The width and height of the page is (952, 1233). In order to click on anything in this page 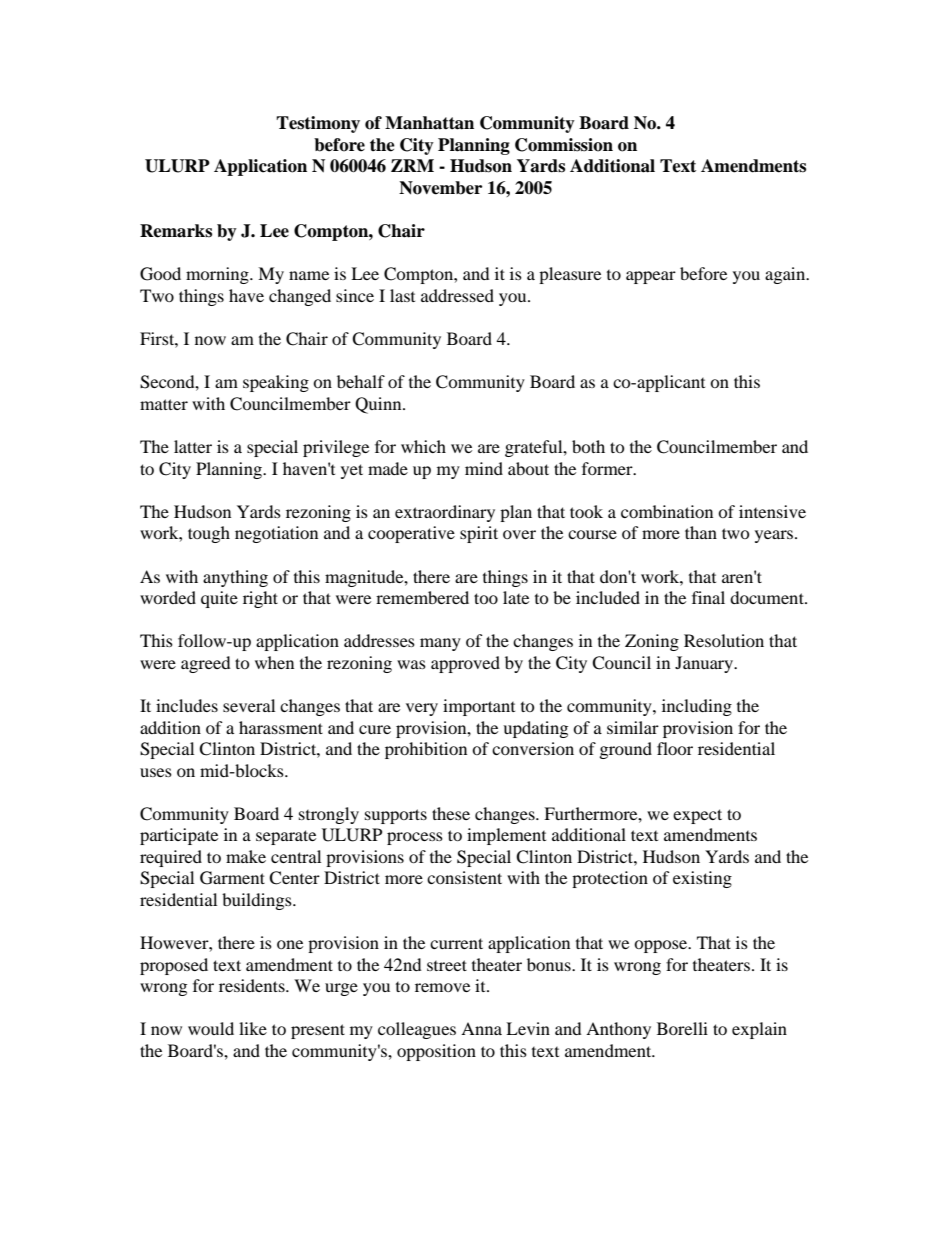, I will do `click(235, 578)`.
